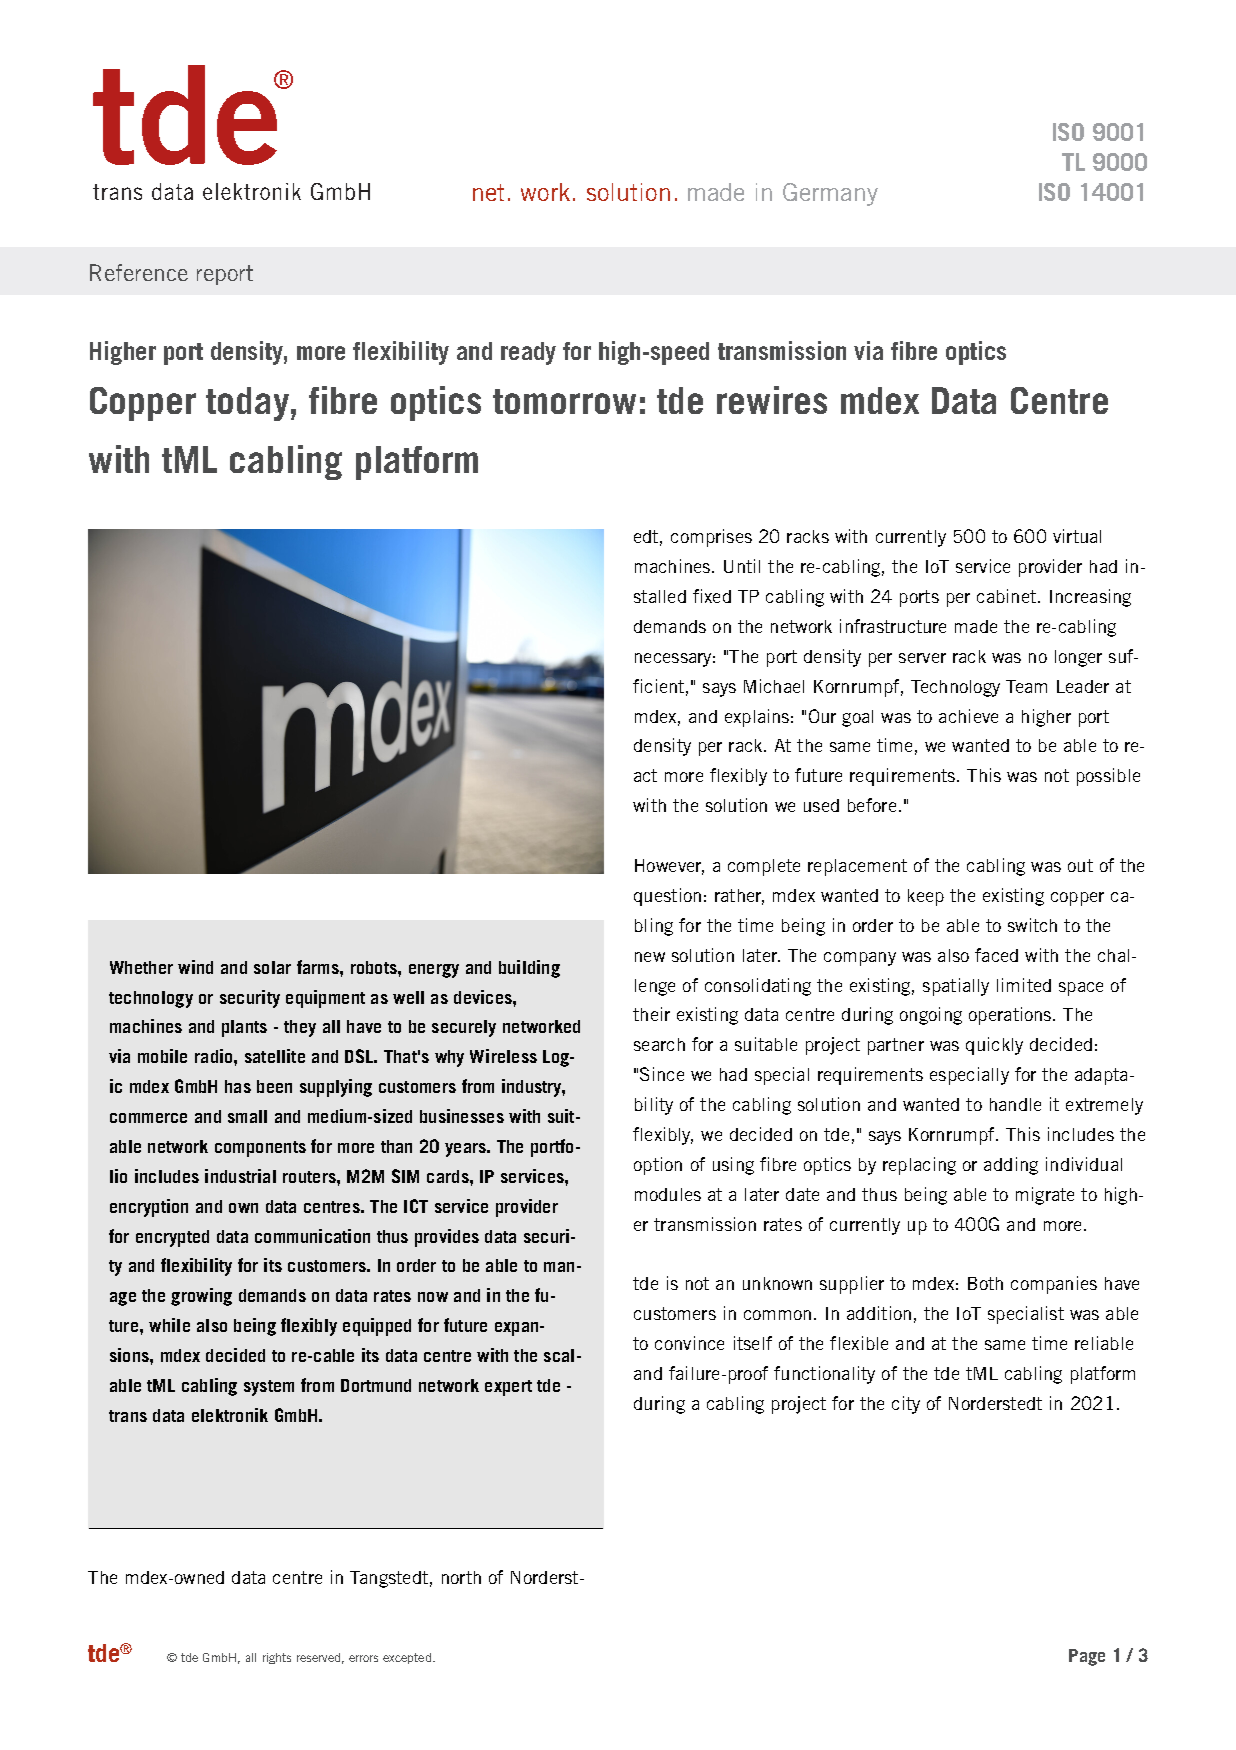  Describe the element at coordinates (461, 1577) in the screenshot. I see `north` at that location.
